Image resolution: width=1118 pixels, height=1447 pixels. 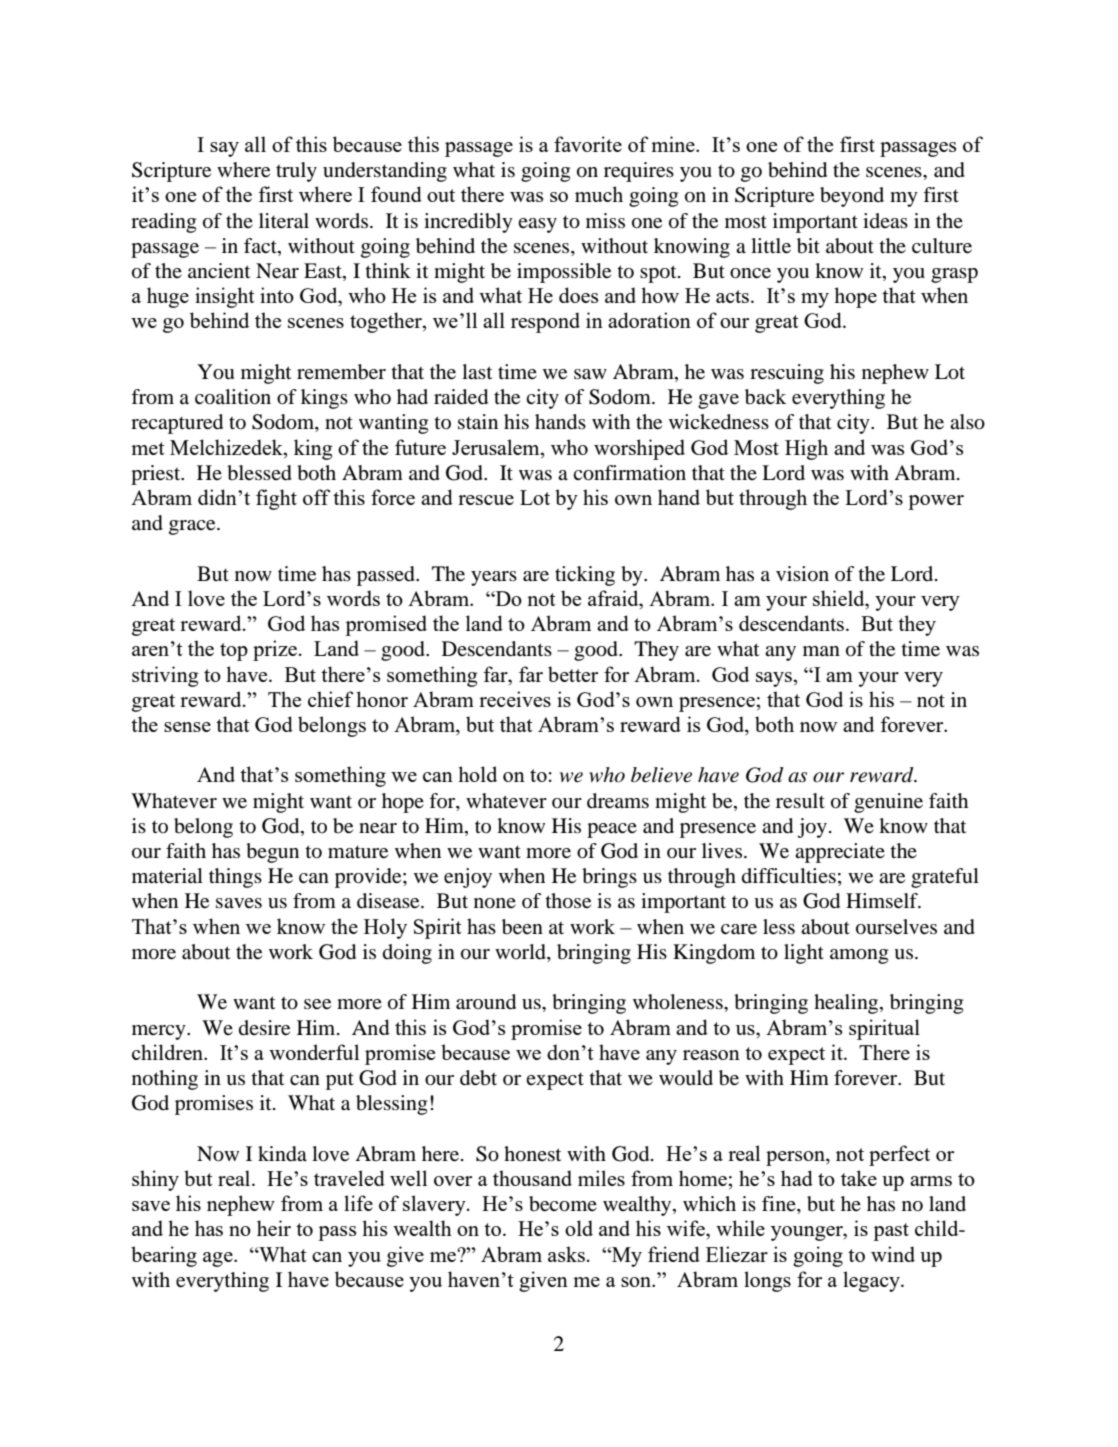 I want to click on beyond, so click(x=852, y=197).
